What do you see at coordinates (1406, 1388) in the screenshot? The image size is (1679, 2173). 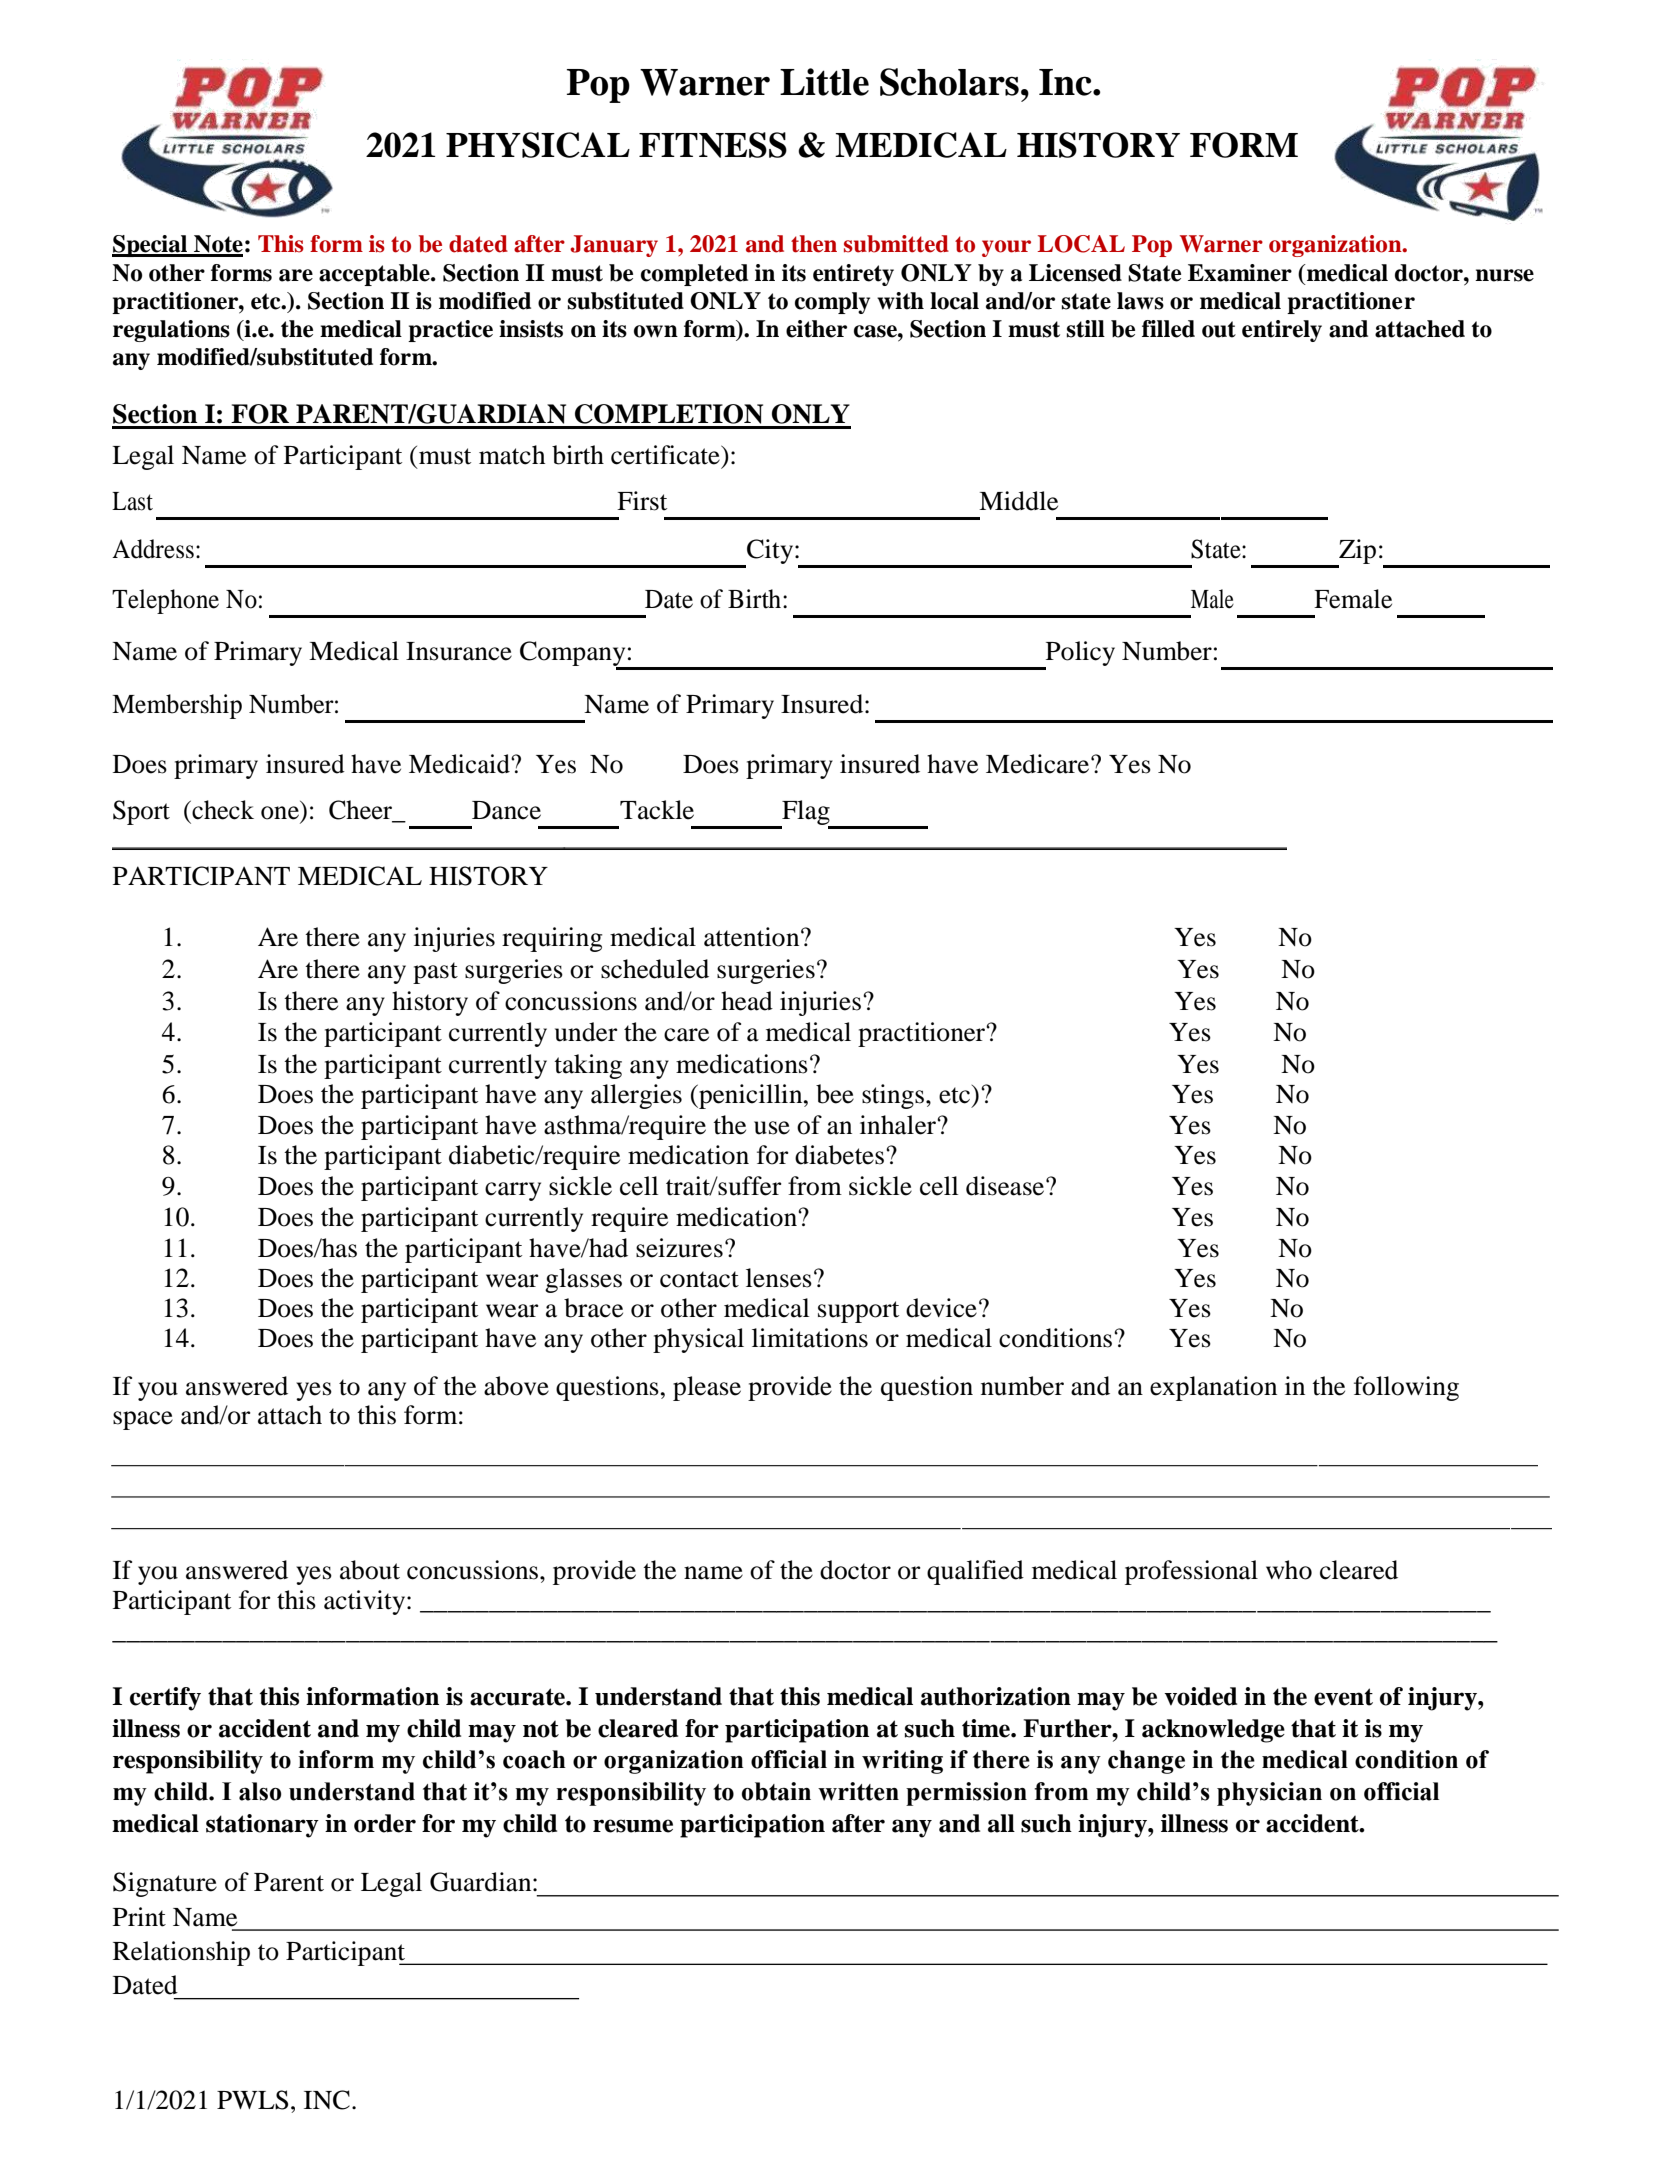 I see `following` at bounding box center [1406, 1388].
